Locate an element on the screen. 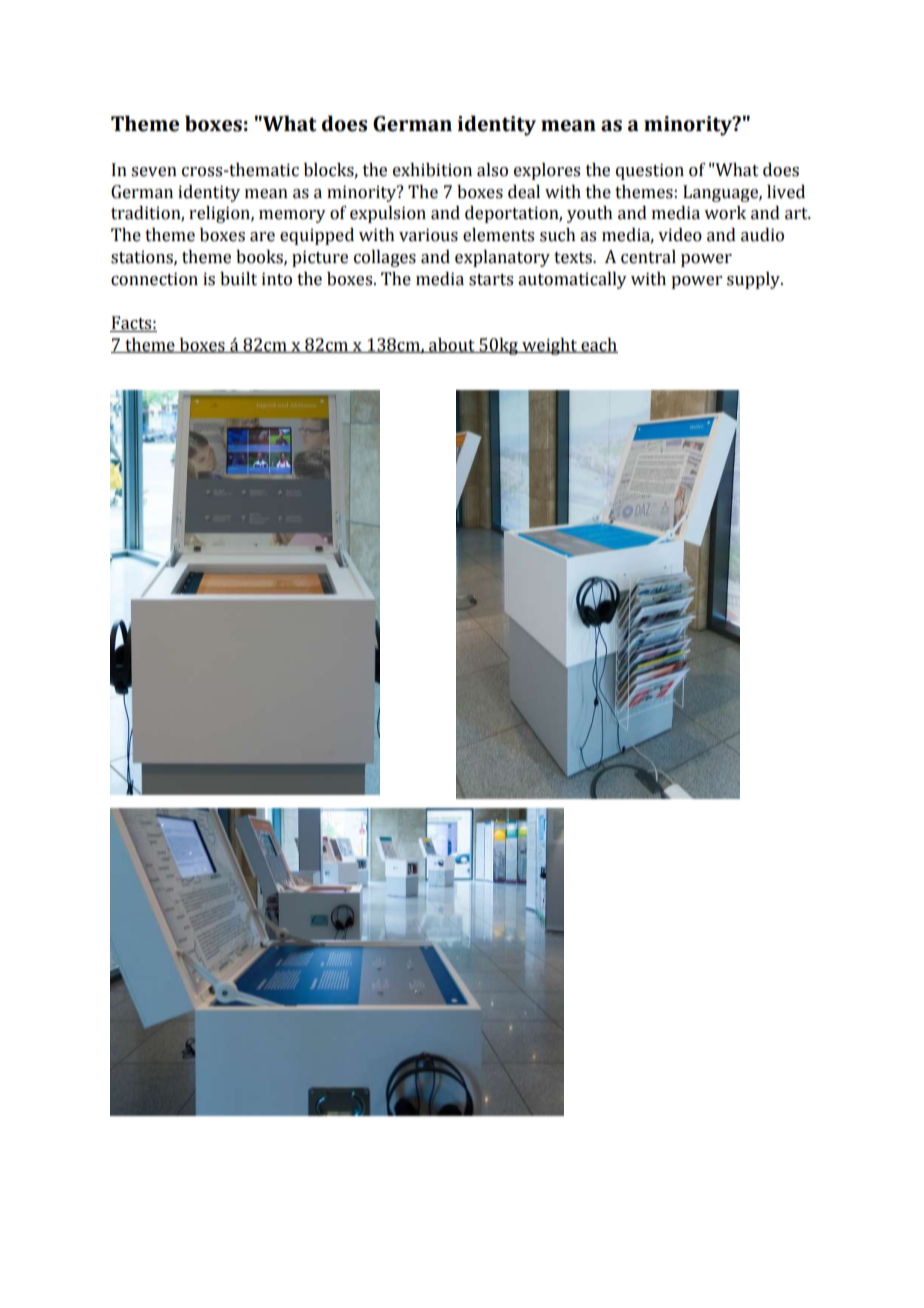 This screenshot has width=924, height=1308. weight is located at coordinates (549, 346).
